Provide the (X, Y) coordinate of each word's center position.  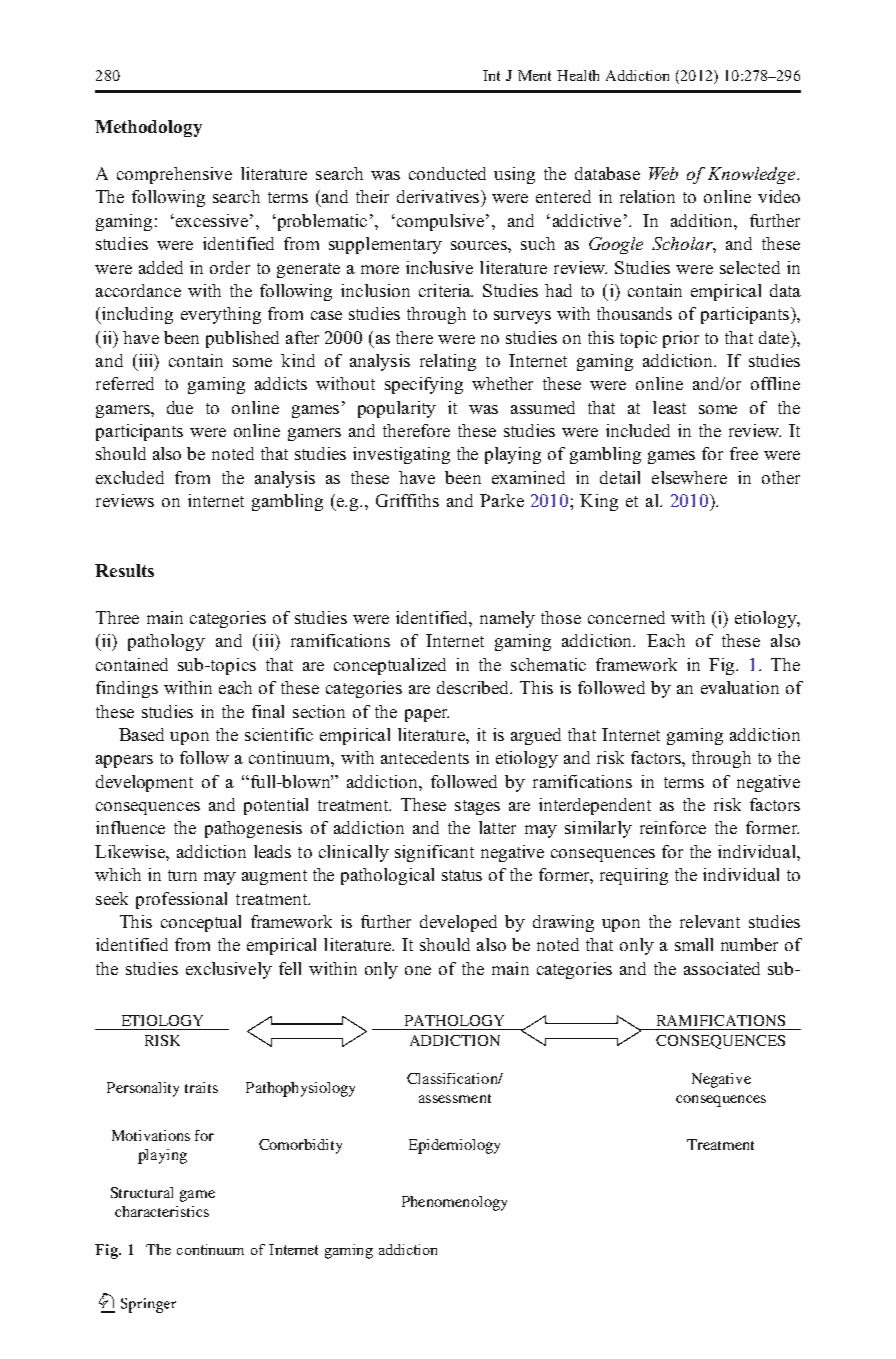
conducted (447, 173)
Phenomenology (454, 1203)
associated (722, 968)
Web (663, 173)
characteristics (162, 1211)
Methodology (148, 128)
